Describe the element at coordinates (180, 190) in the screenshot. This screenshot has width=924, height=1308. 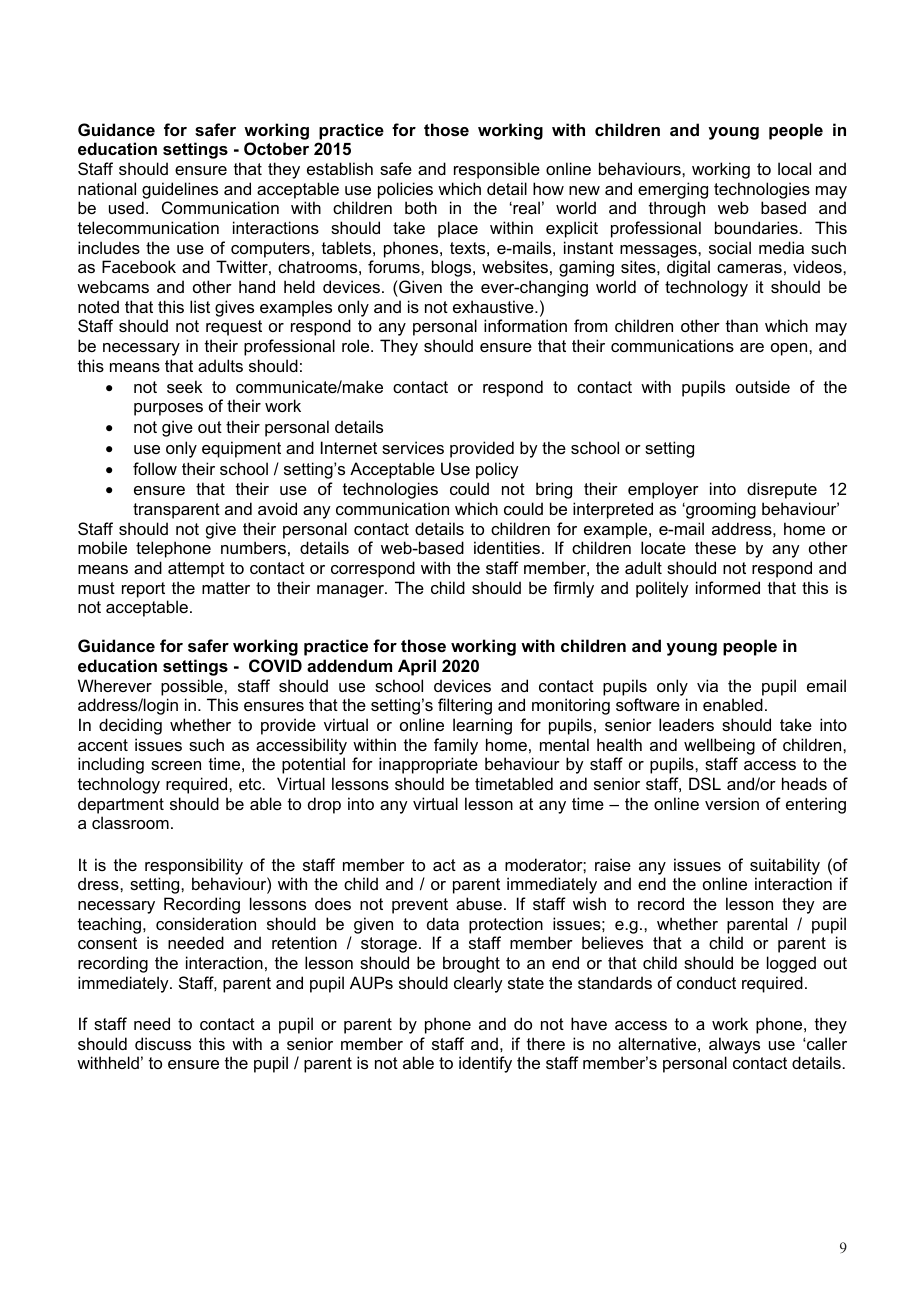
I see `guidelines` at that location.
